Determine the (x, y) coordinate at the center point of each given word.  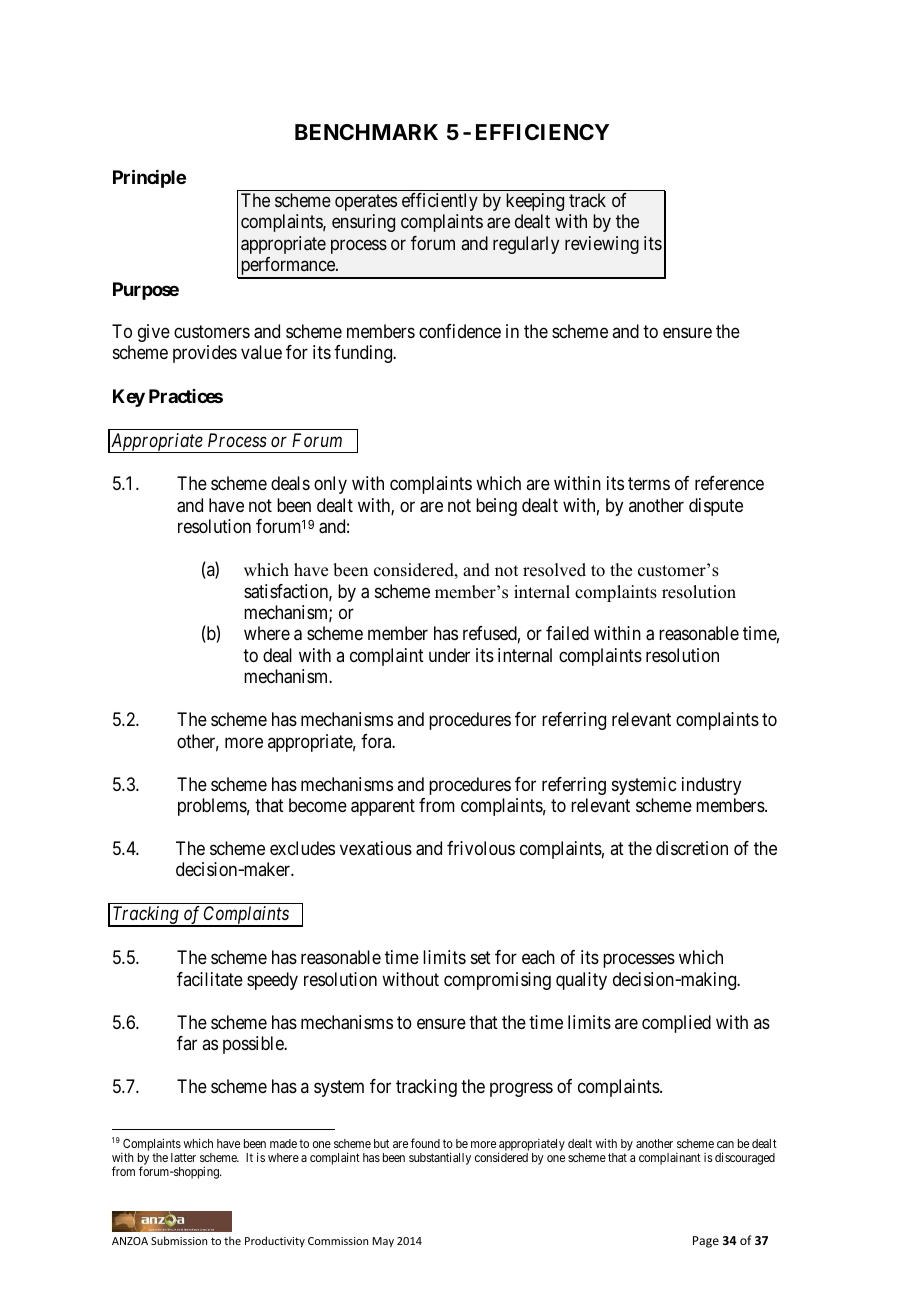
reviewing (602, 245)
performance (287, 267)
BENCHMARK (366, 132)
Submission (179, 1240)
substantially (440, 1158)
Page (706, 1242)
